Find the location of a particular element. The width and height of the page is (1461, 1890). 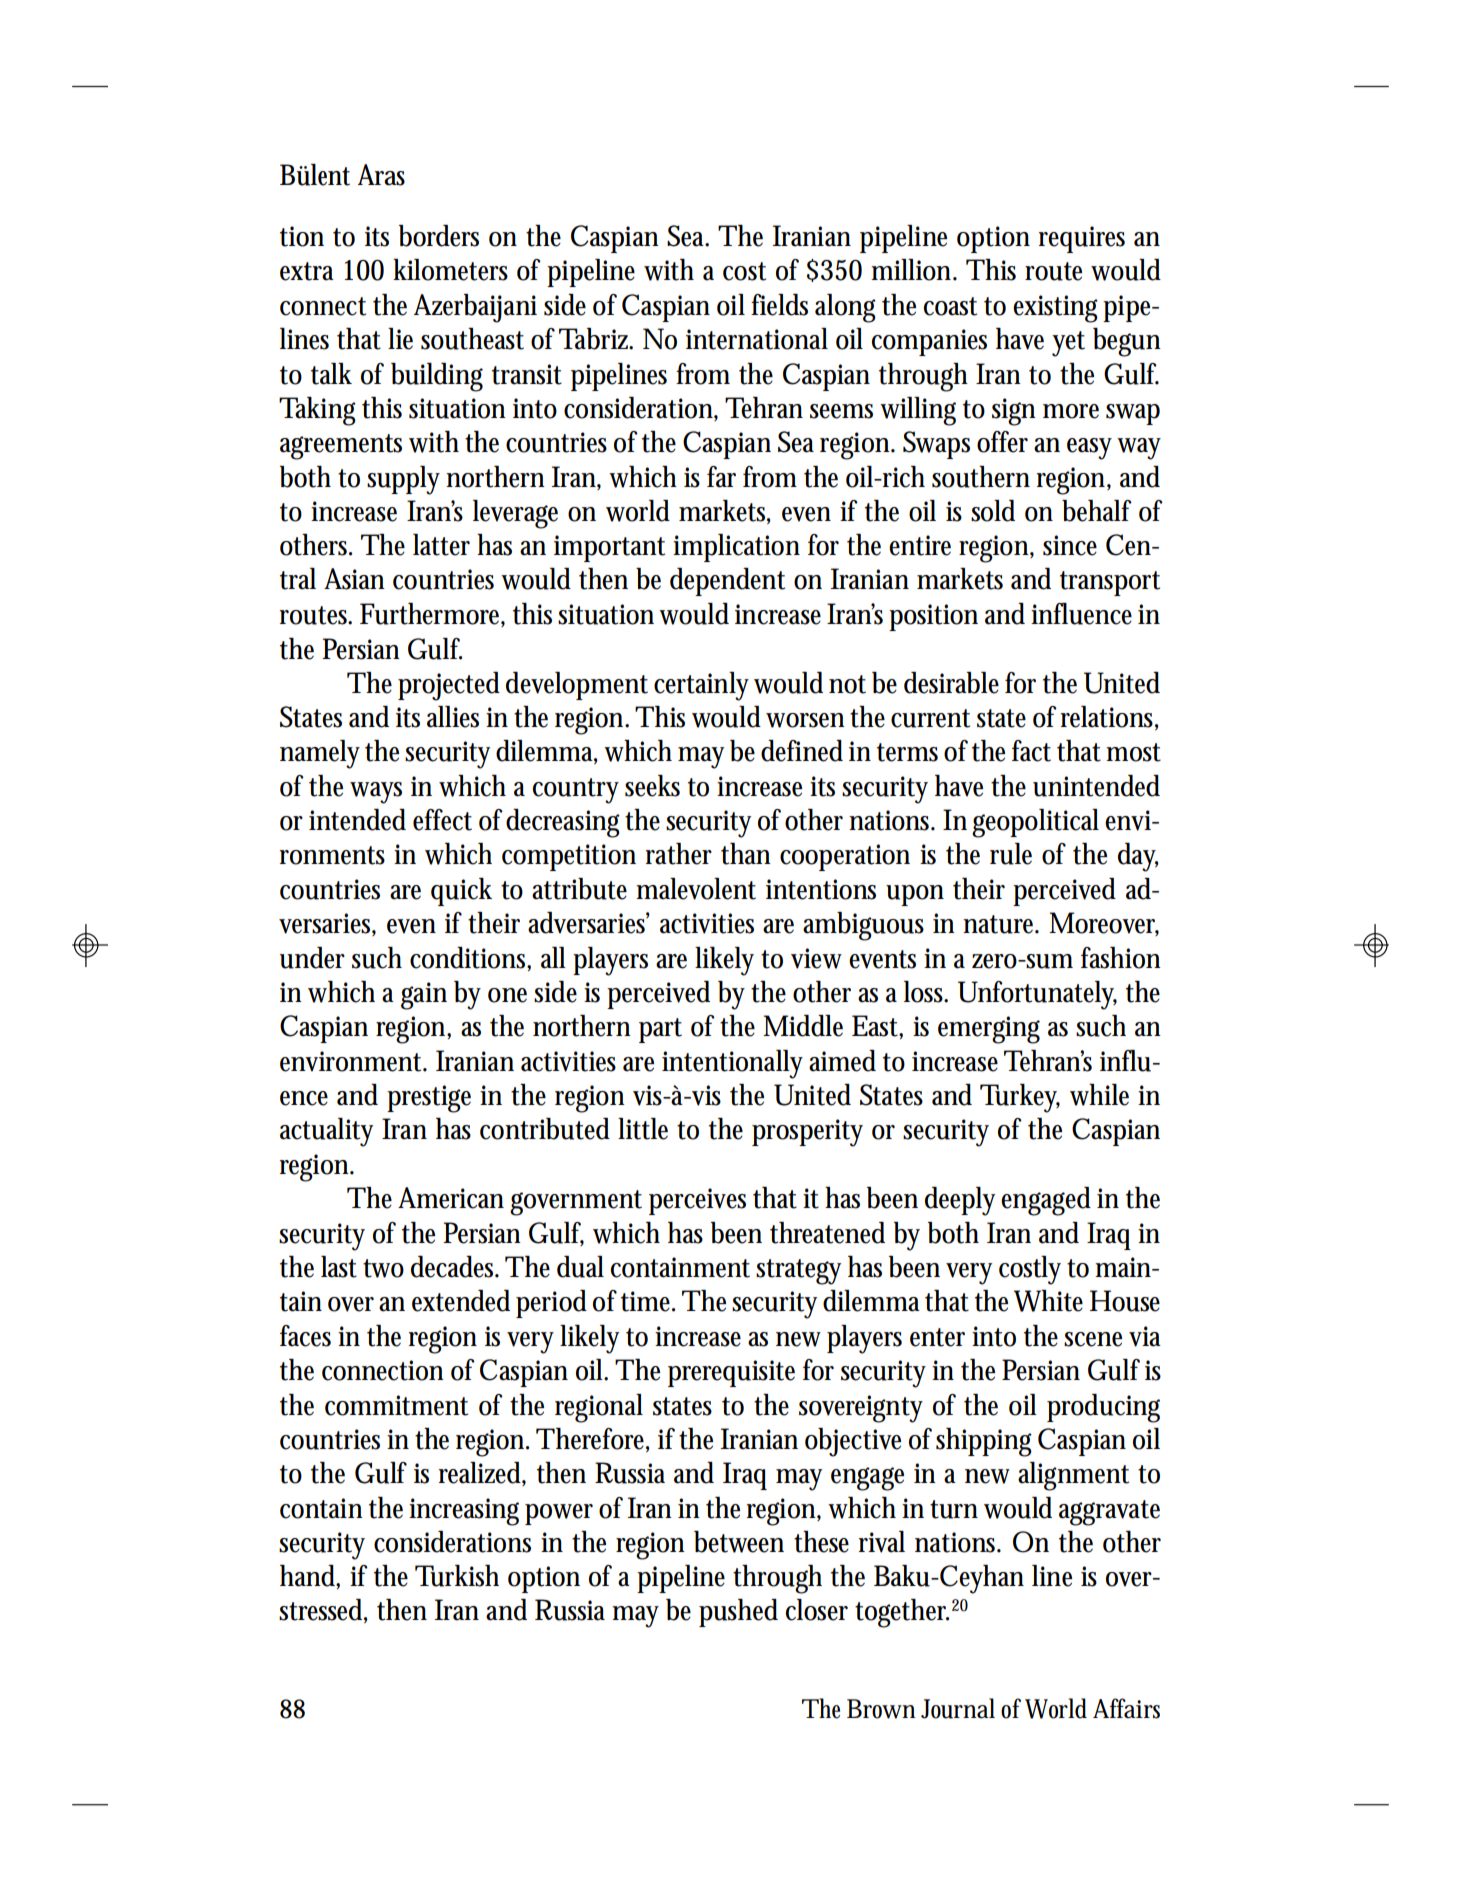

fact is located at coordinates (1031, 751).
